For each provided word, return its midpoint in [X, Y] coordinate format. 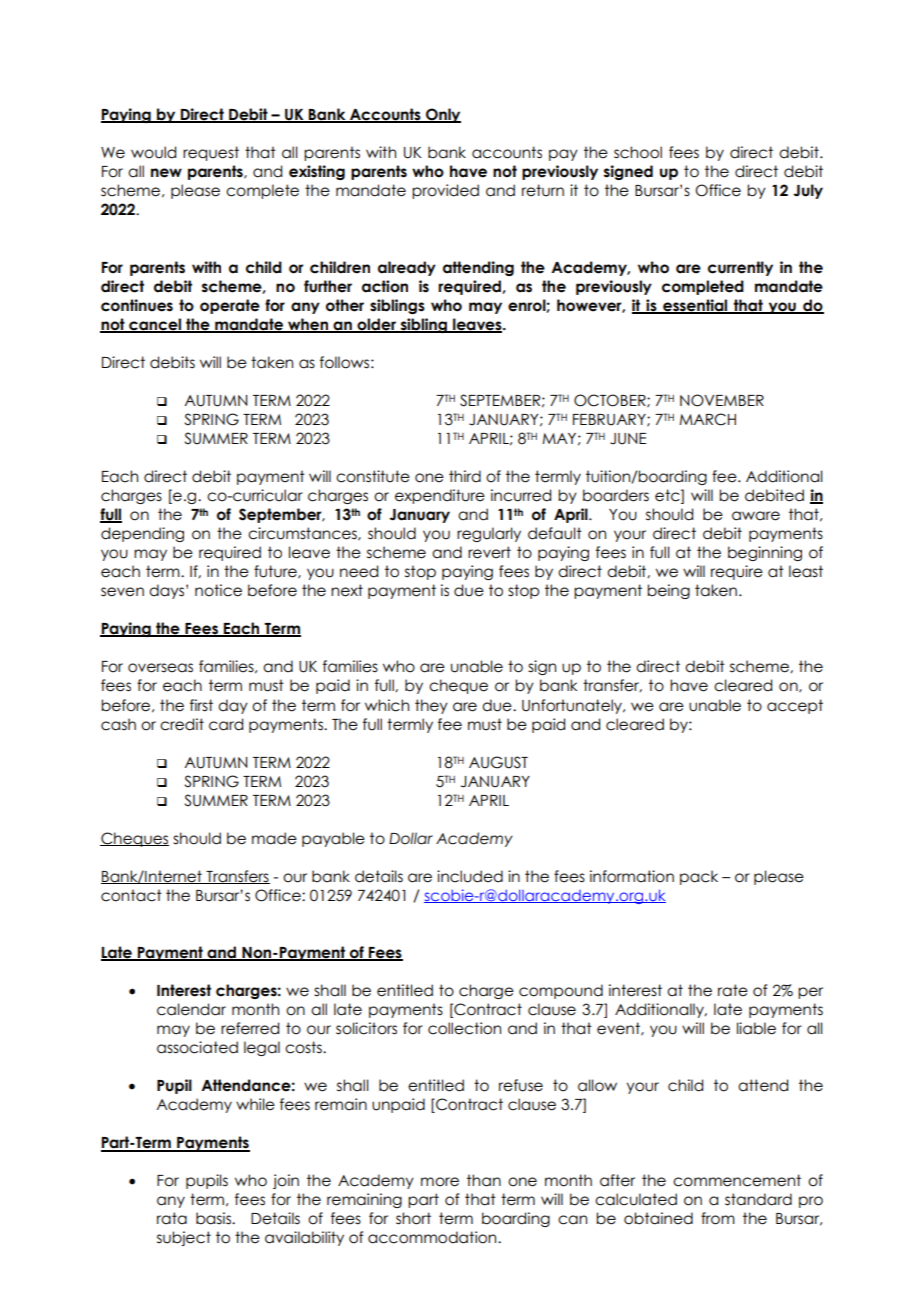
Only [442, 115]
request [211, 153]
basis [214, 1218]
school [638, 152]
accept [795, 706]
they [431, 706]
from [718, 1218]
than [484, 1180]
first [201, 705]
